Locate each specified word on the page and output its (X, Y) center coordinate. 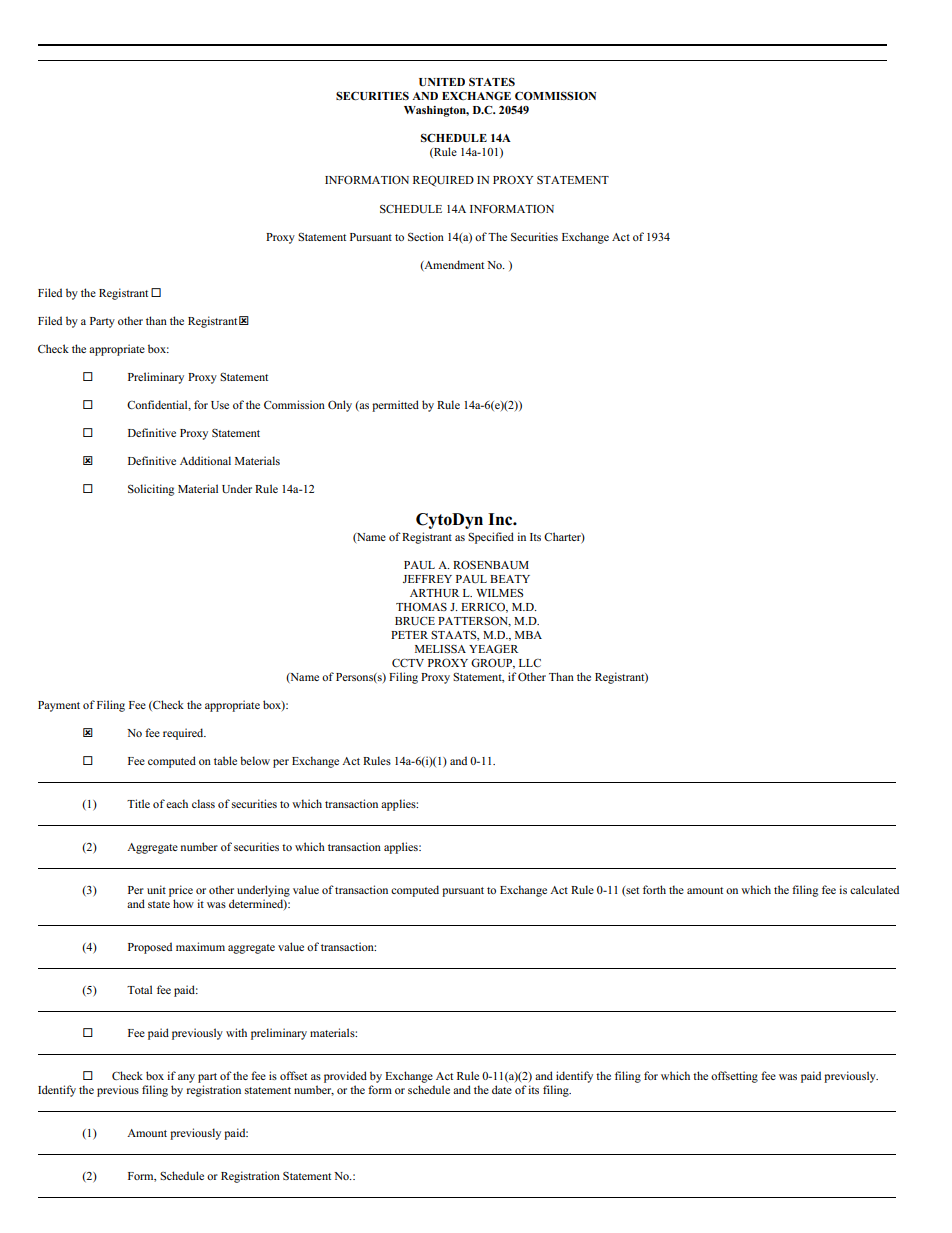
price (181, 891)
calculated (874, 889)
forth (654, 889)
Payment (59, 706)
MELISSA (440, 648)
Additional (205, 460)
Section (426, 236)
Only (340, 406)
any (186, 1078)
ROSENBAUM (491, 564)
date (502, 1089)
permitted (395, 406)
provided (345, 1077)
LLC (530, 663)
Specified (491, 538)
